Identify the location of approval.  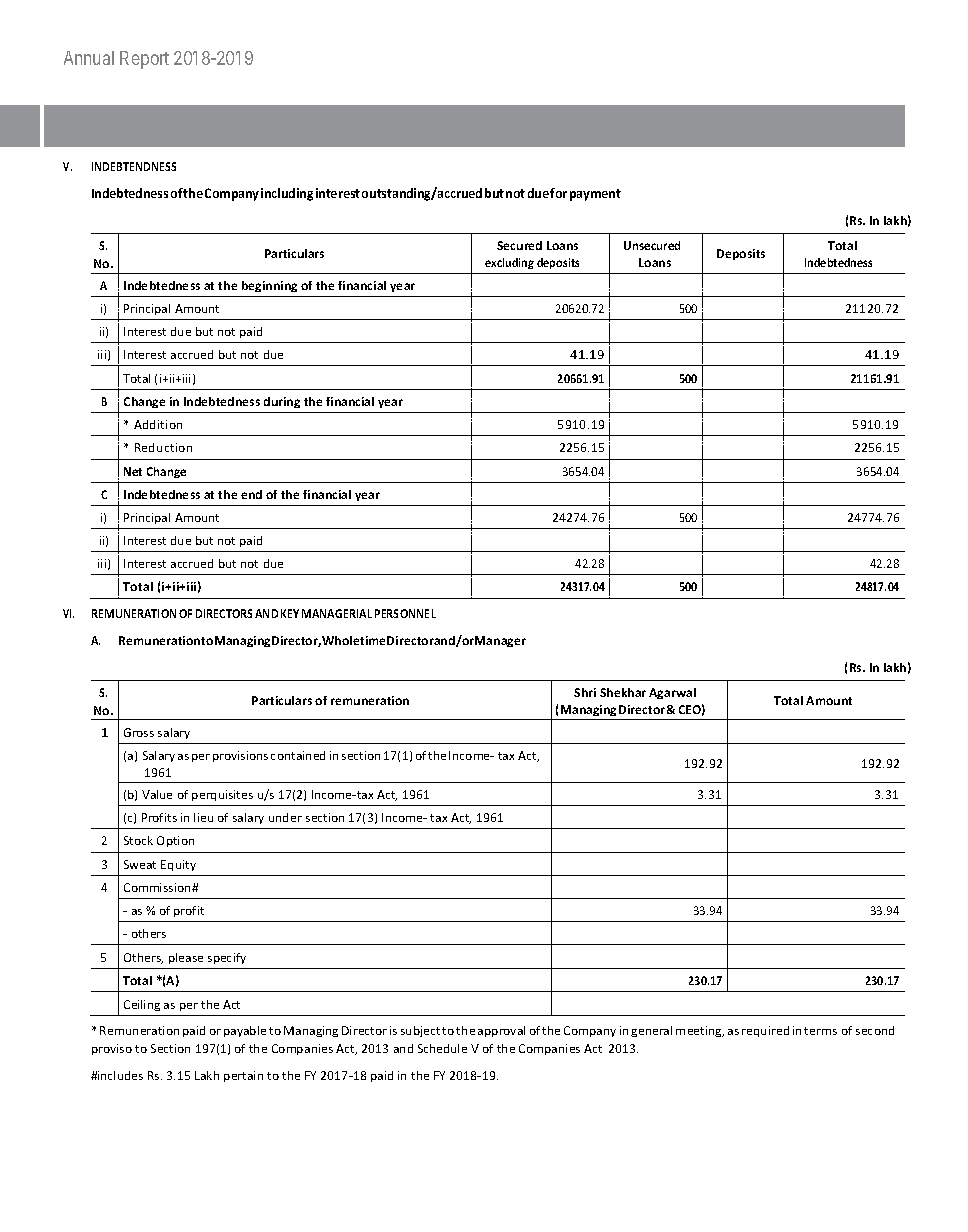
(501, 1031).
